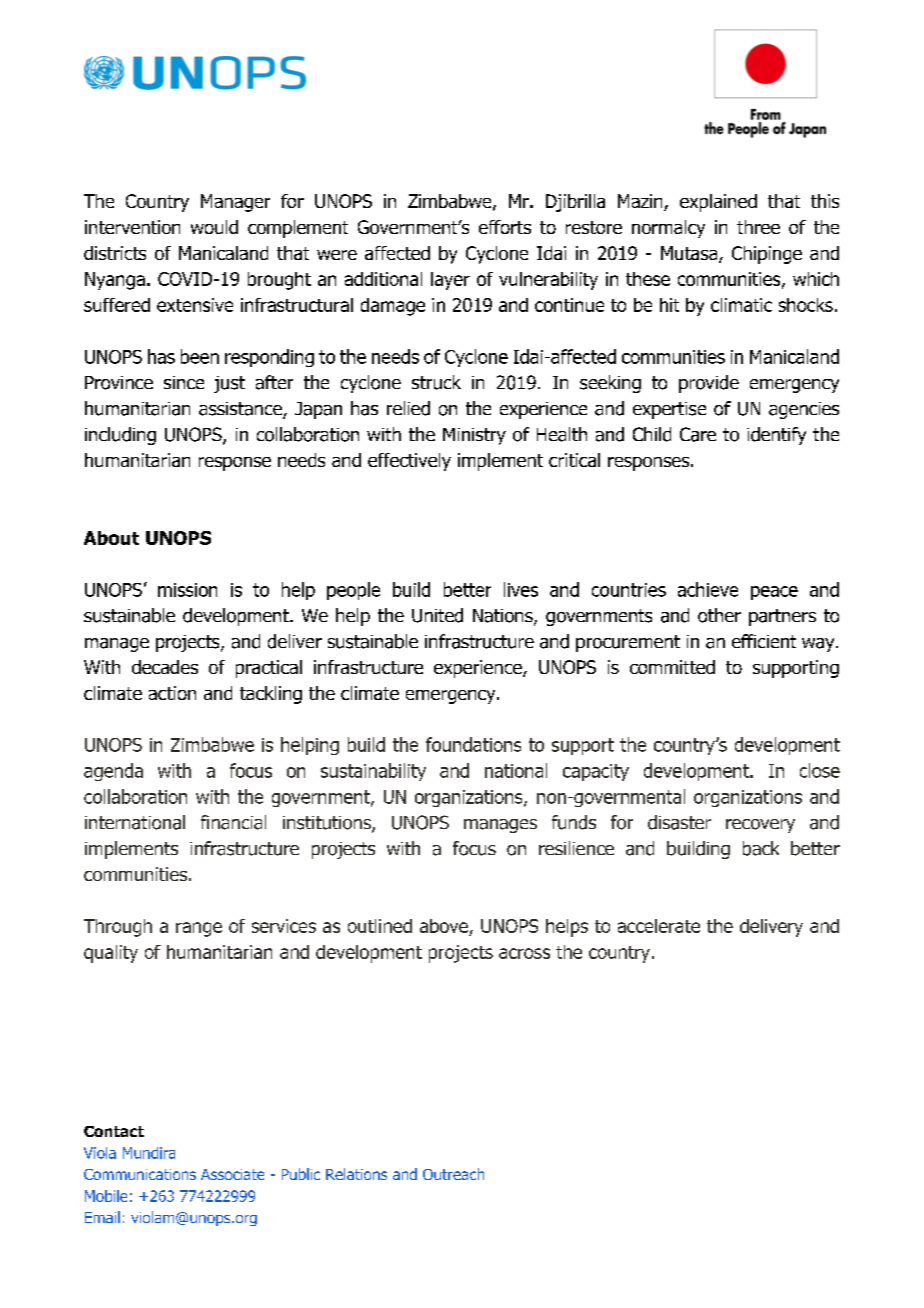 The width and height of the screenshot is (924, 1308). Describe the element at coordinates (474, 436) in the screenshot. I see `Ministry` at that location.
